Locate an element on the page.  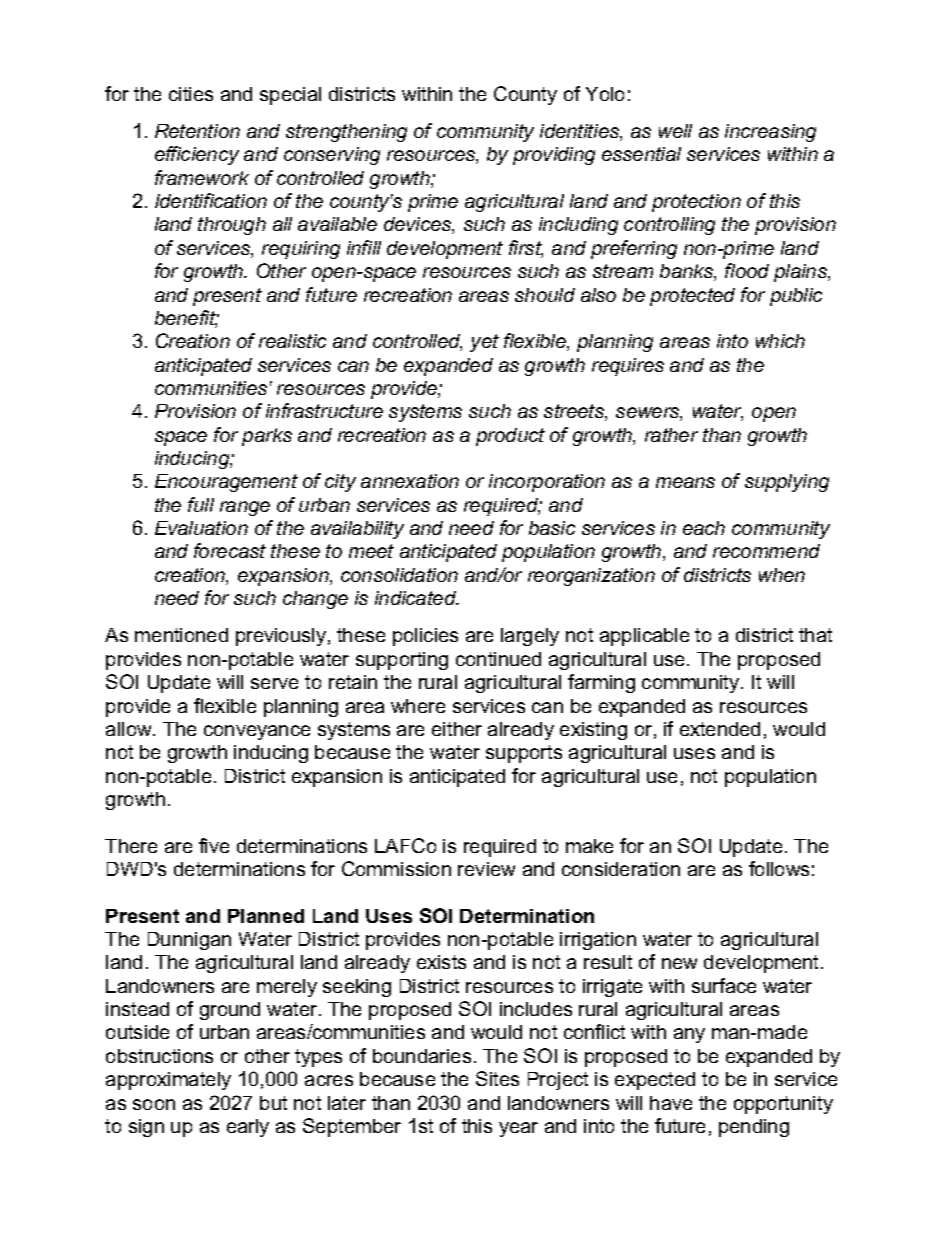
providing is located at coordinates (554, 156).
